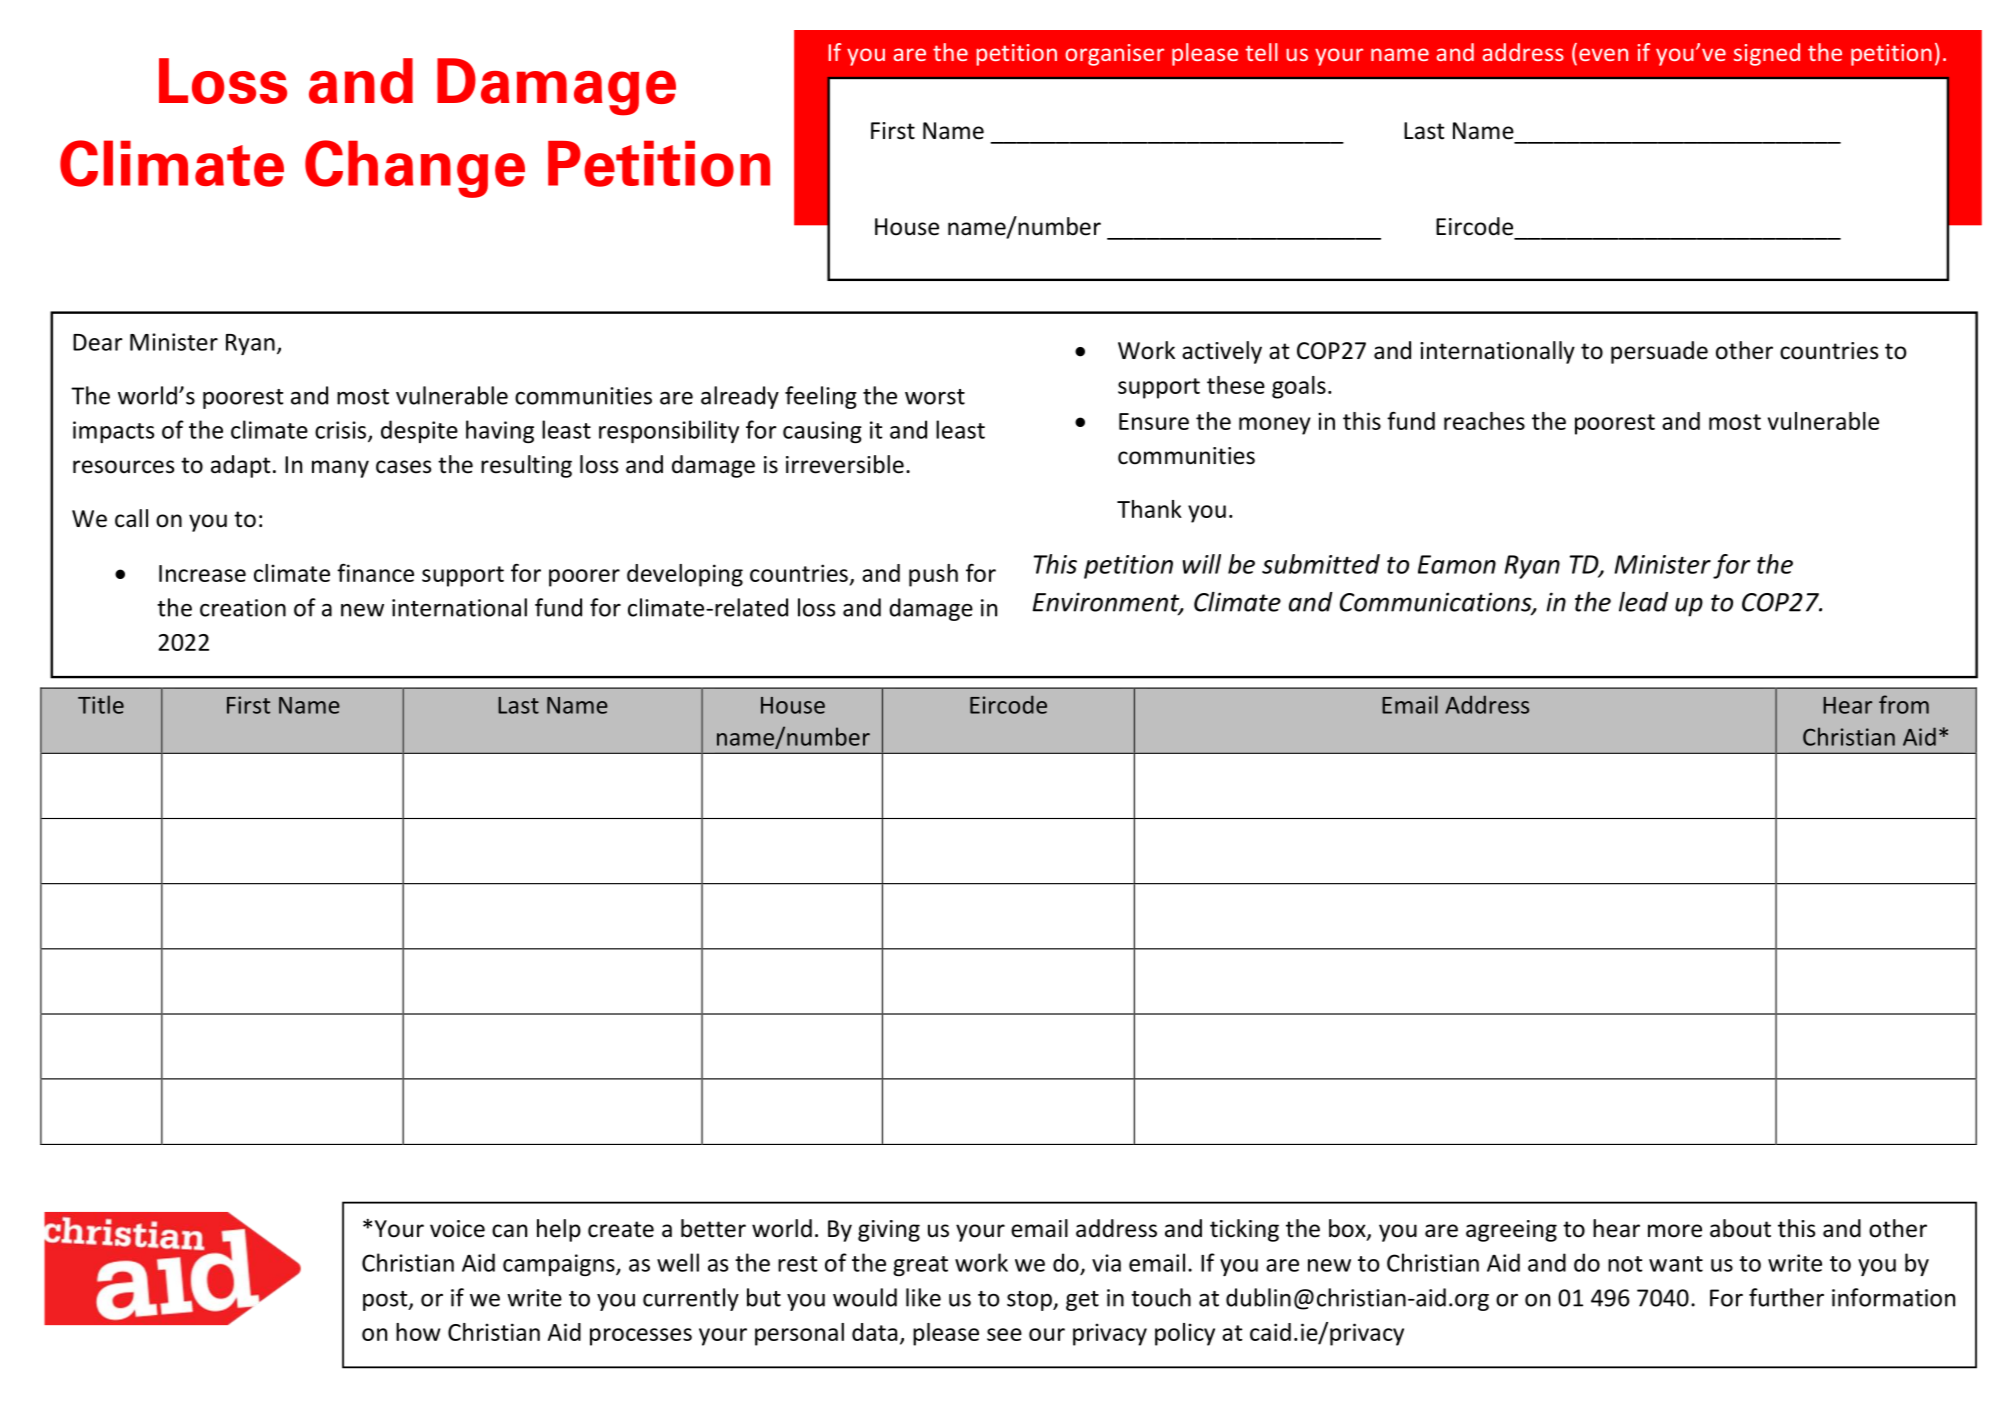 Image resolution: width=2006 pixels, height=1418 pixels. Describe the element at coordinates (415, 169) in the screenshot. I see `Change` at that location.
